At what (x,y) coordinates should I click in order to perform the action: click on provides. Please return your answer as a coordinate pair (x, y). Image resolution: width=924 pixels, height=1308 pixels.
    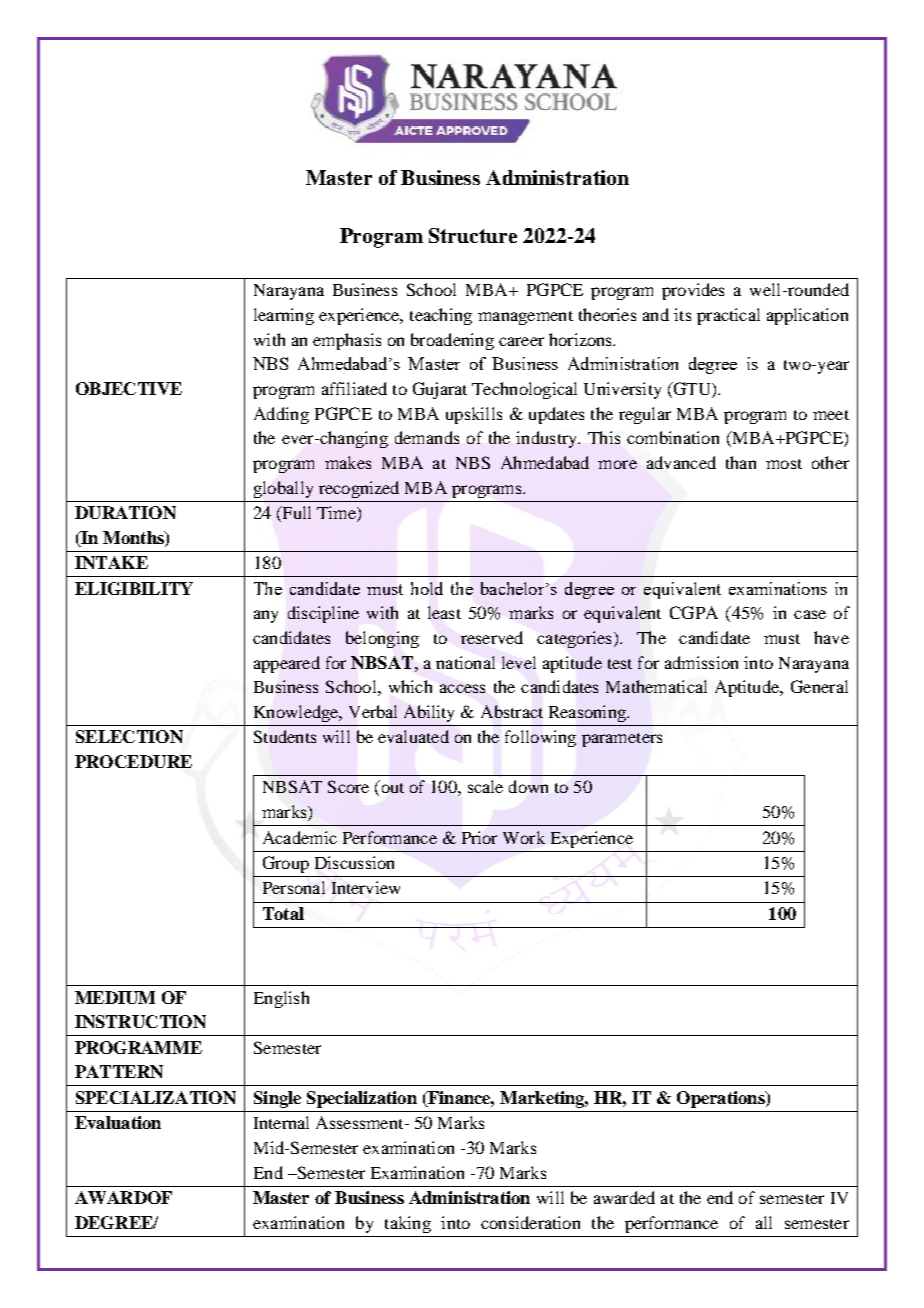
    Looking at the image, I should click on (693, 291).
